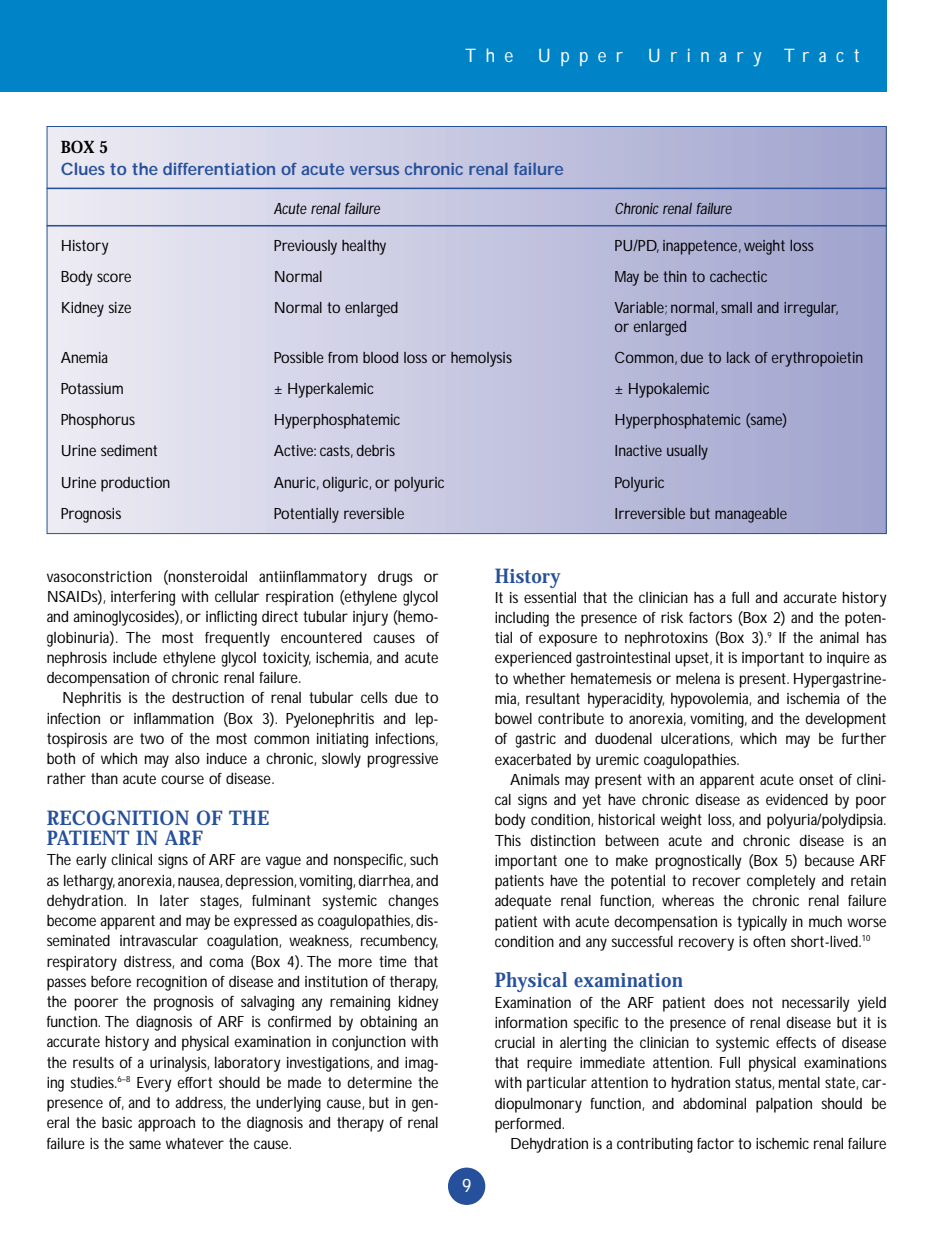 This document has width=952, height=1233. I want to click on versus, so click(374, 170).
